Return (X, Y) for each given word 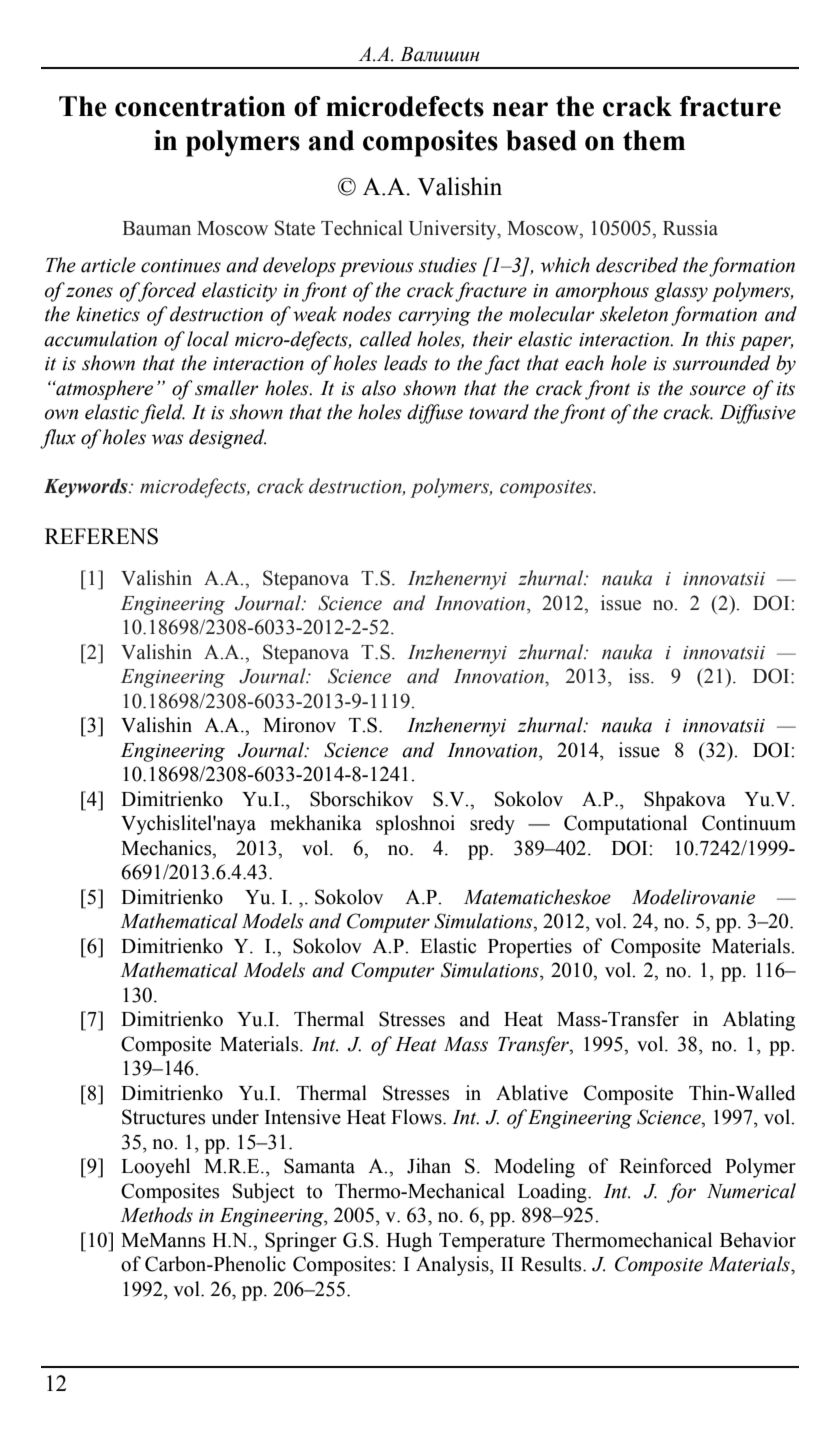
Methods (156, 1215)
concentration (200, 106)
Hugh (409, 1242)
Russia (690, 228)
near (520, 109)
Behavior (758, 1240)
